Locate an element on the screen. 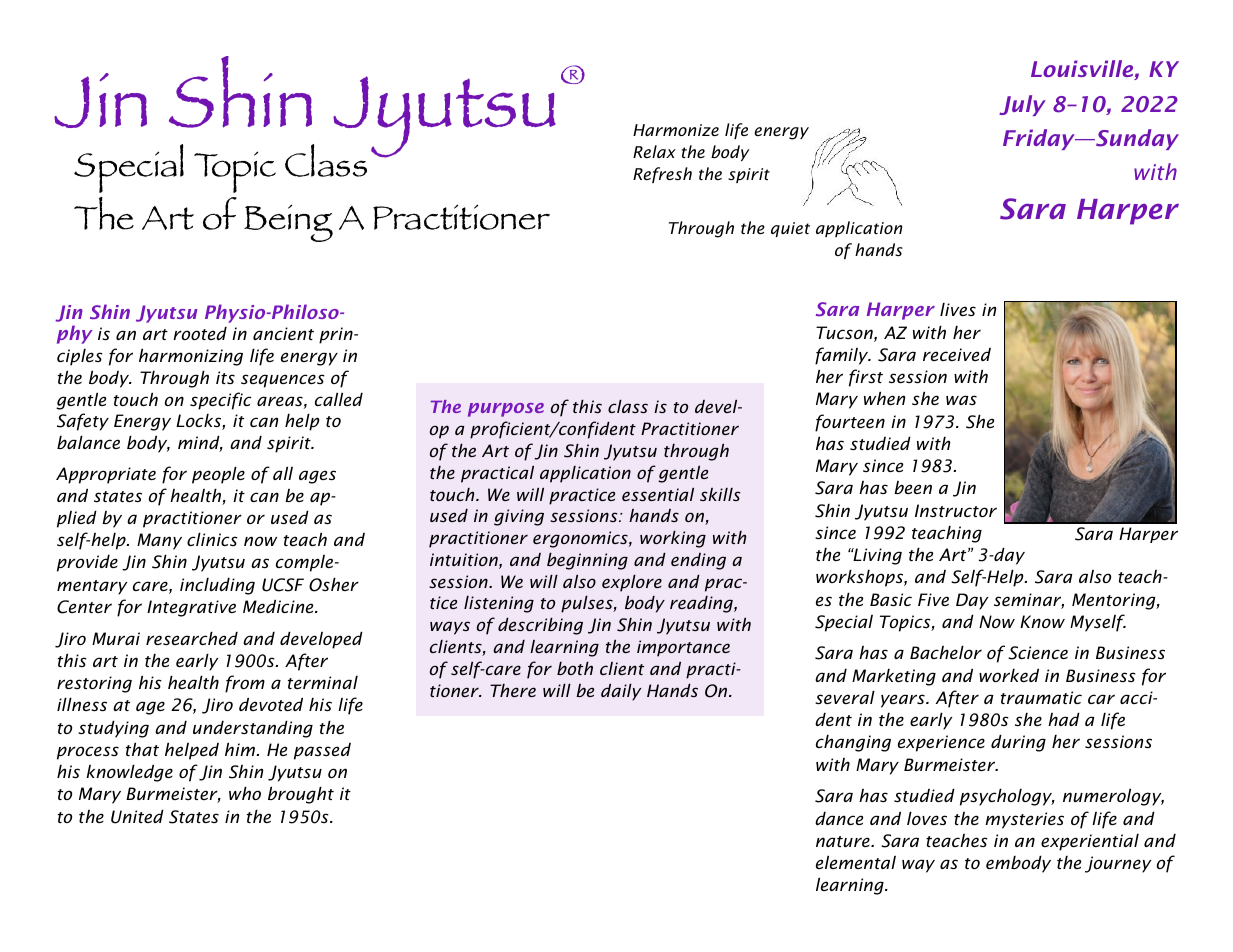 Image resolution: width=1233 pixels, height=952 pixels. rooted is located at coordinates (200, 333).
